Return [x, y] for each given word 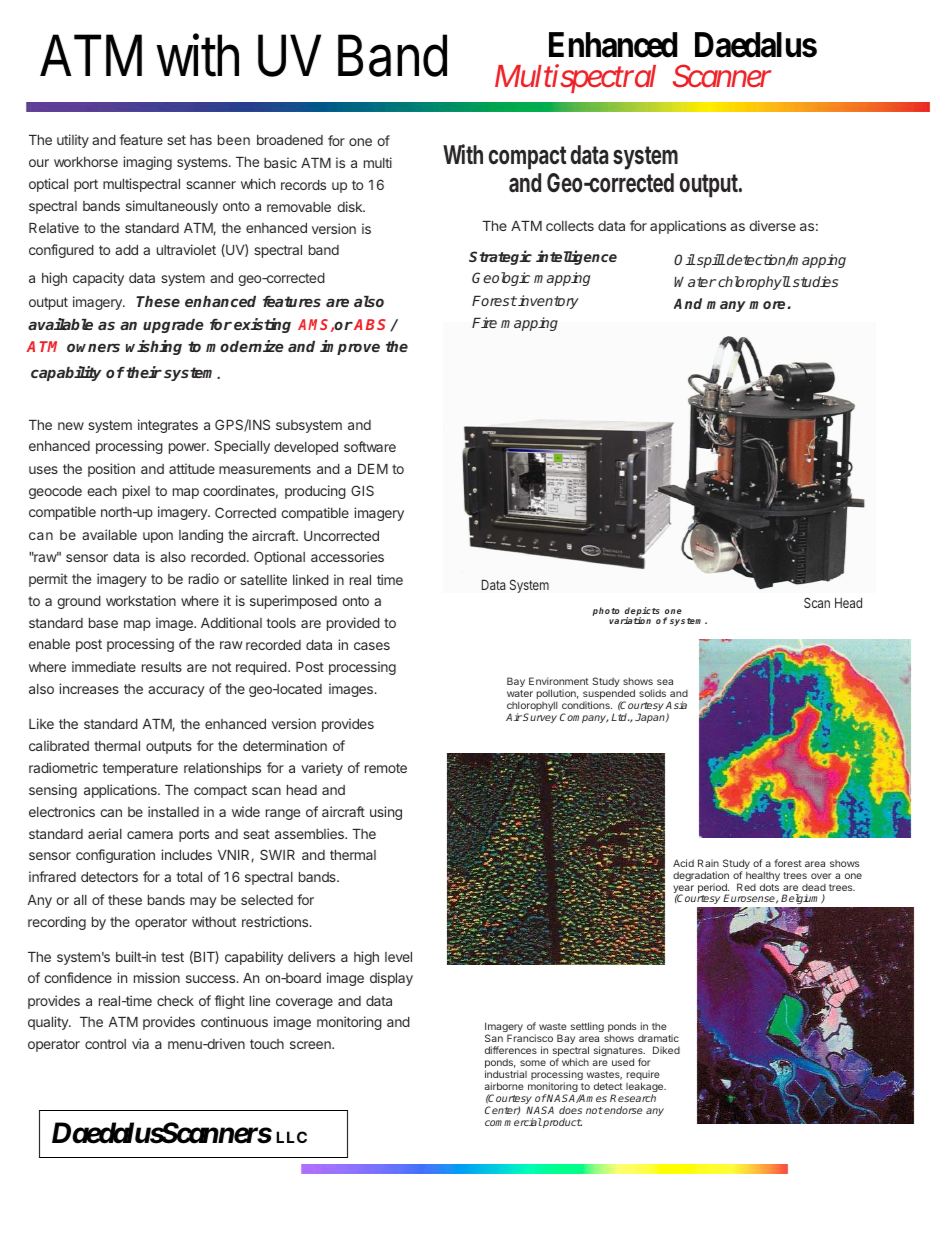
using [386, 813]
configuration [115, 856]
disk [351, 206]
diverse [773, 225]
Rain [708, 863]
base [103, 623]
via [140, 1043]
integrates [168, 426]
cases [372, 646]
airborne [504, 1086]
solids [652, 693]
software [370, 446]
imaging [147, 163]
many [726, 306]
